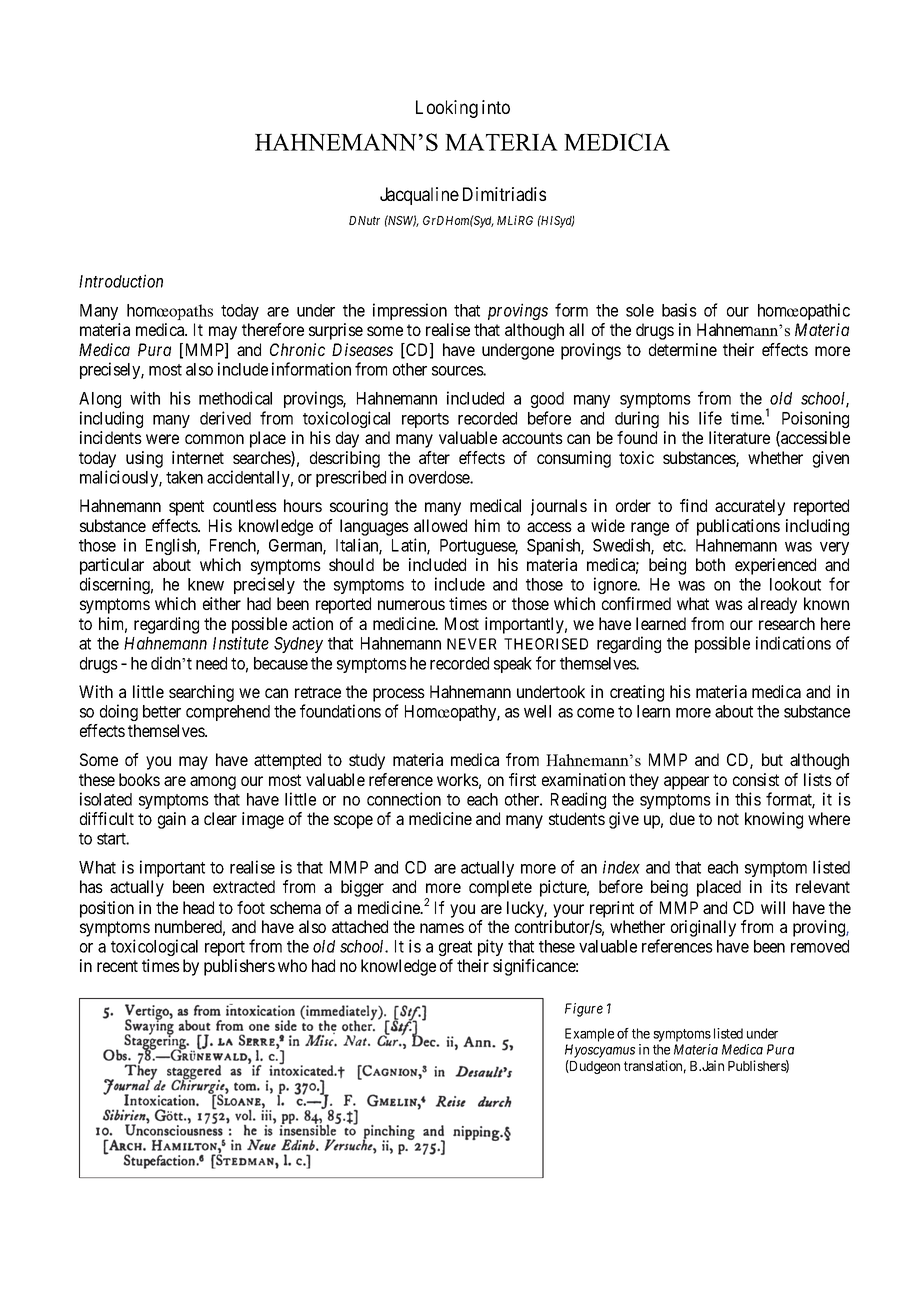  Describe the element at coordinates (121, 281) in the page. I see `Introduction` at that location.
